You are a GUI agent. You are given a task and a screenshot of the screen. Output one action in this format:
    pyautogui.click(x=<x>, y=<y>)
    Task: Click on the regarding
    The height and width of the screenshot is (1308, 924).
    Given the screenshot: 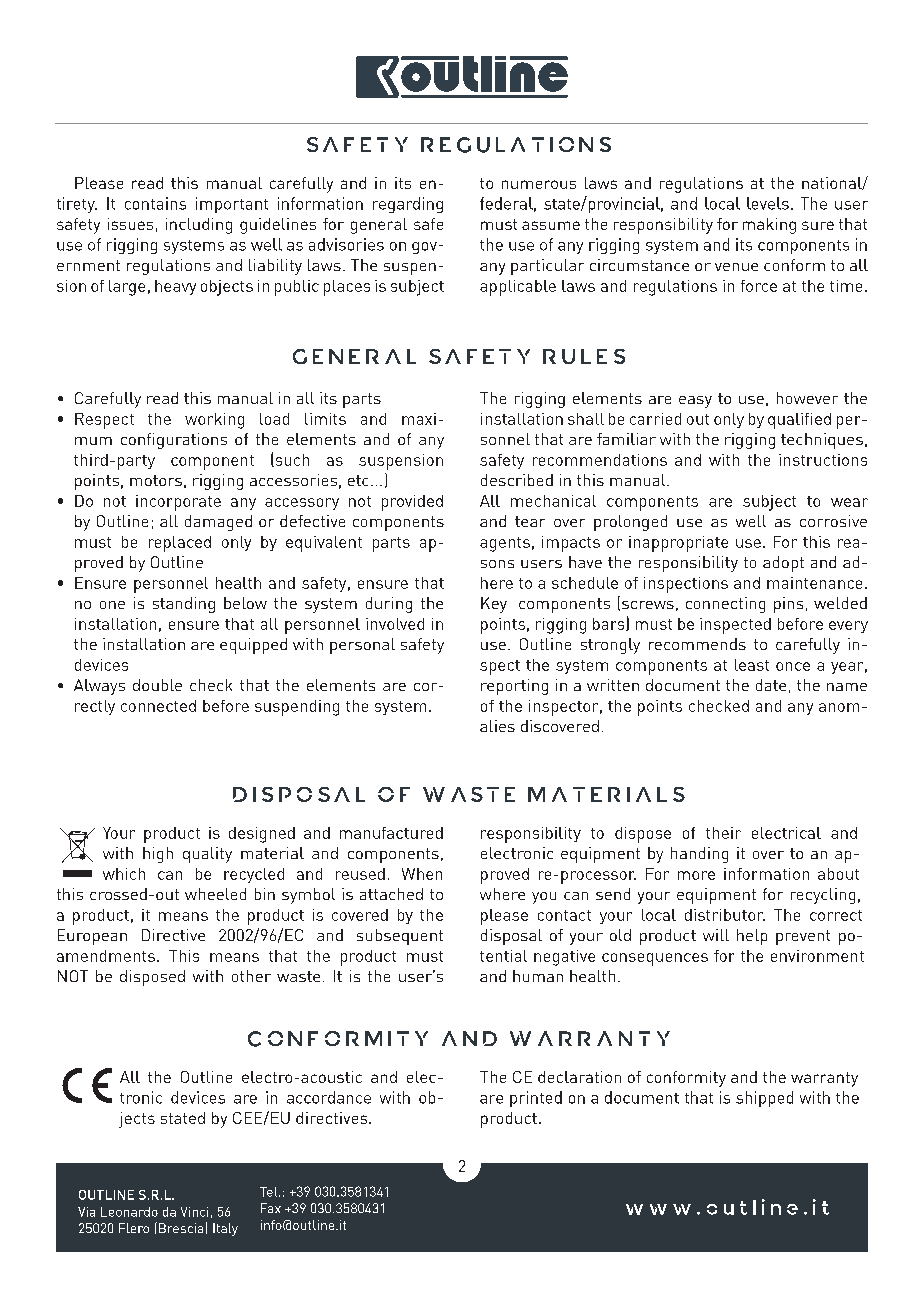 What is the action you would take?
    pyautogui.click(x=408, y=205)
